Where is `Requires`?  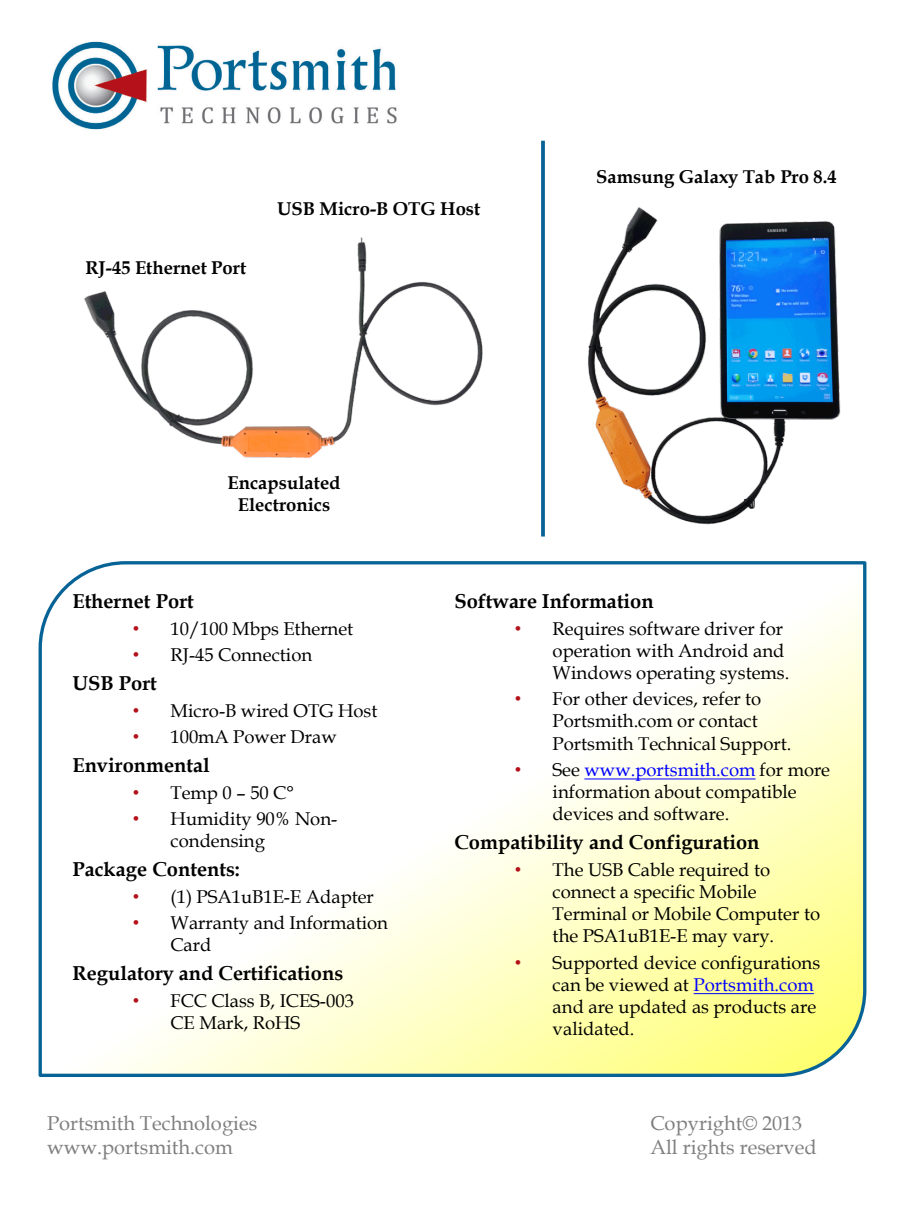 Requires is located at coordinates (588, 631).
